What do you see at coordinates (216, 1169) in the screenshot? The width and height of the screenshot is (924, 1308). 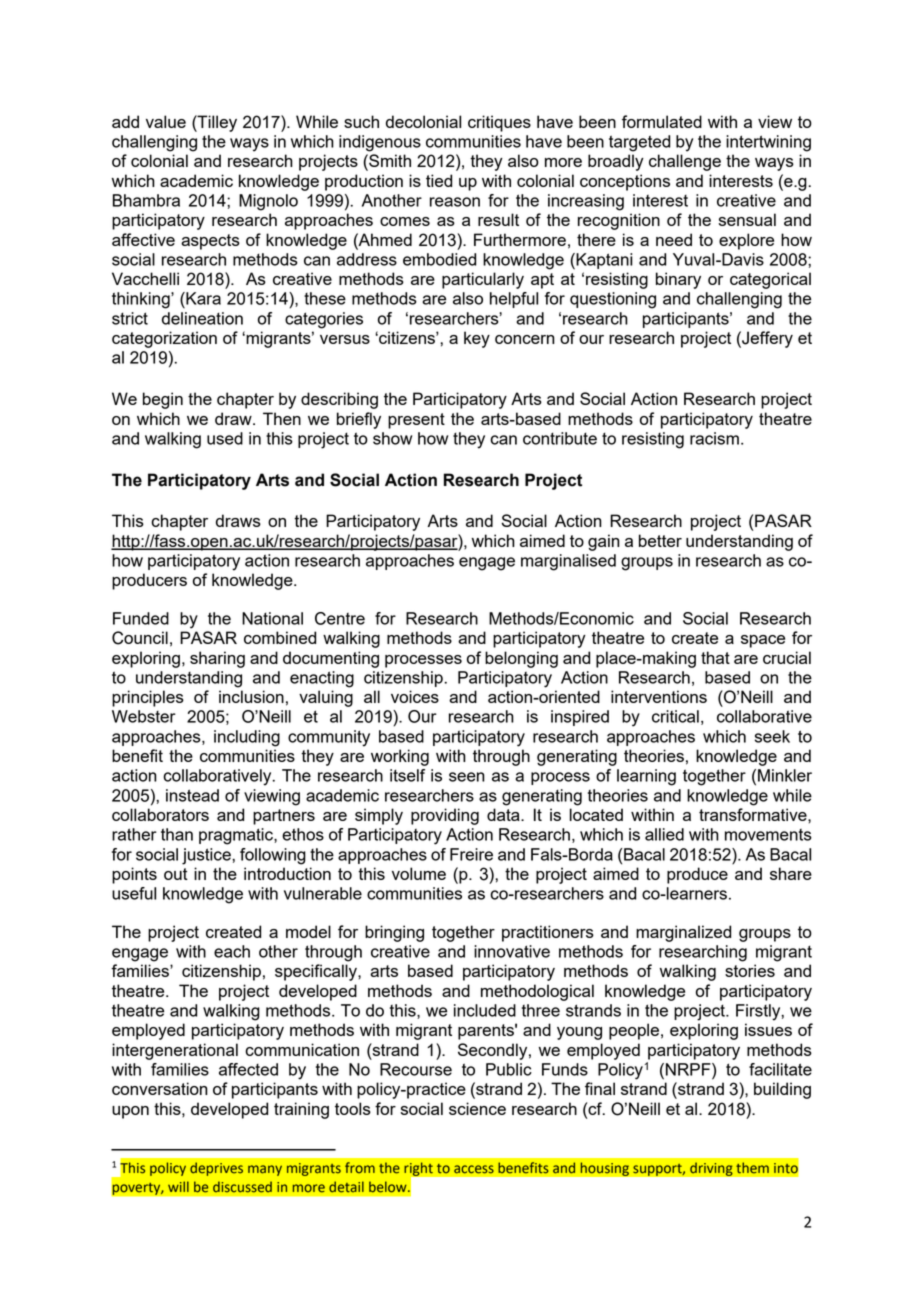 I see `deprives` at bounding box center [216, 1169].
